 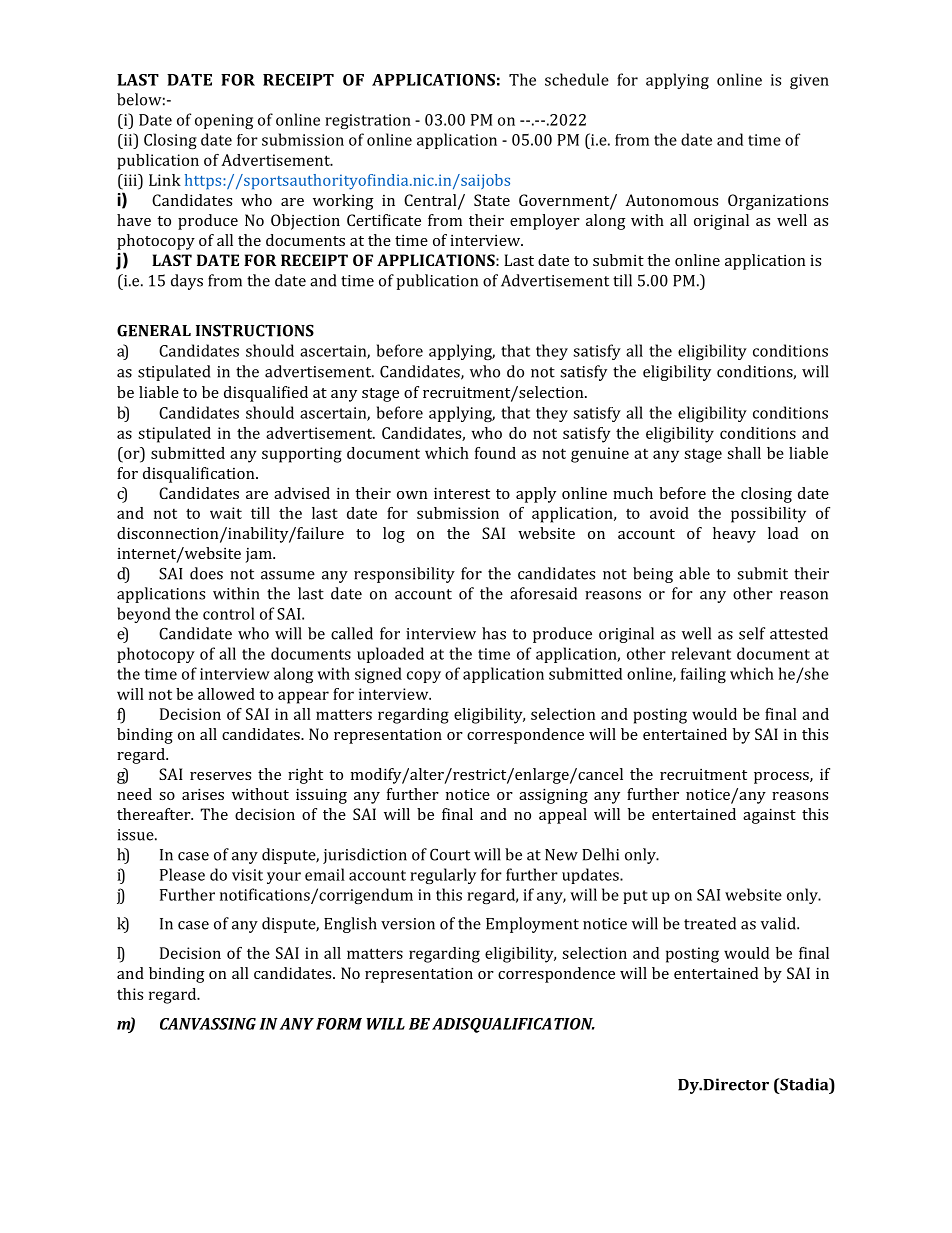 I want to click on given, so click(x=809, y=81).
